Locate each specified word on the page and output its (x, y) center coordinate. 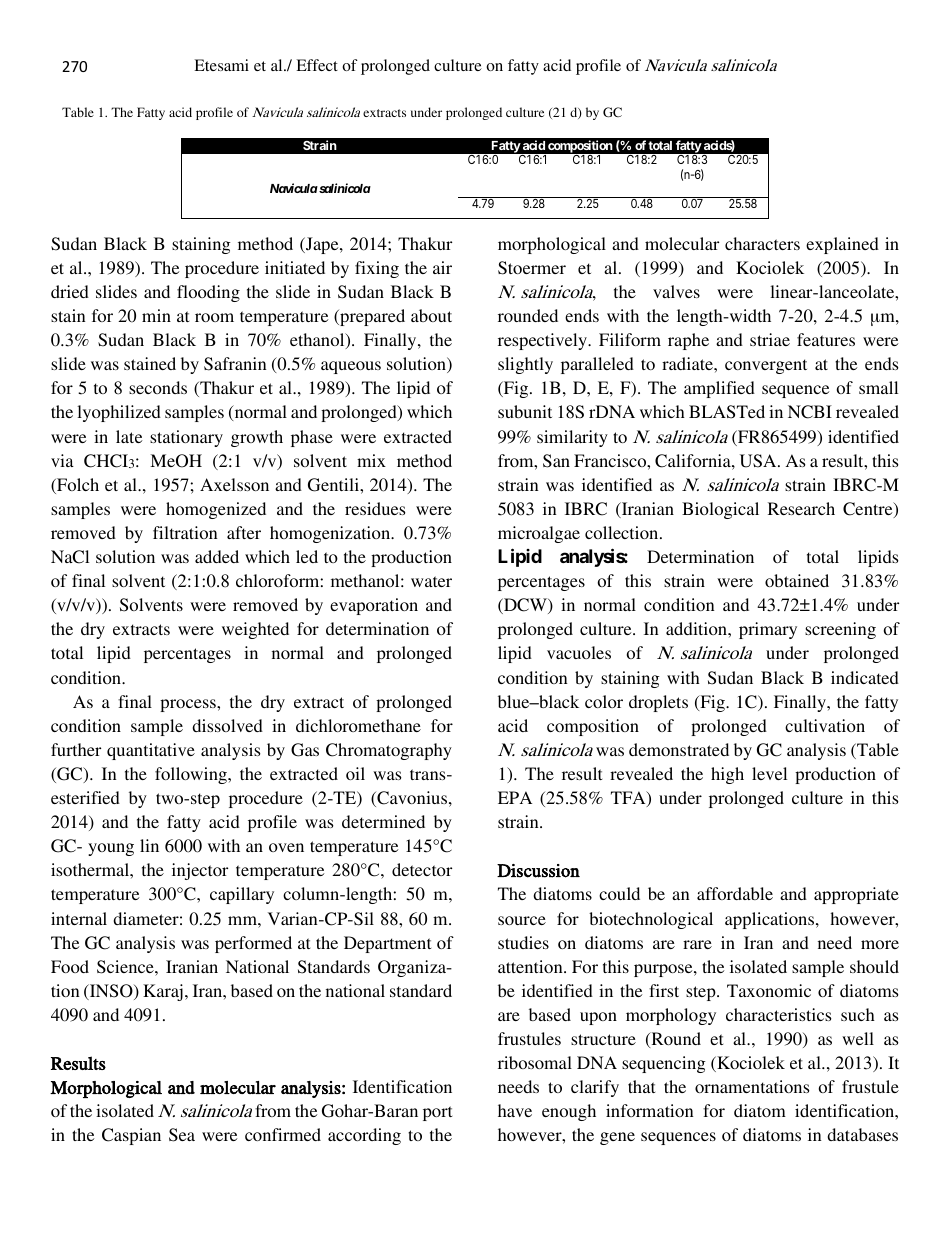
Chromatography (389, 751)
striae (770, 339)
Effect (317, 65)
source (522, 920)
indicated (865, 677)
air (442, 267)
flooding (208, 293)
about (431, 315)
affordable (735, 893)
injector (200, 871)
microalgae (539, 534)
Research (801, 508)
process (189, 705)
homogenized (216, 510)
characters (762, 243)
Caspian (131, 1136)
